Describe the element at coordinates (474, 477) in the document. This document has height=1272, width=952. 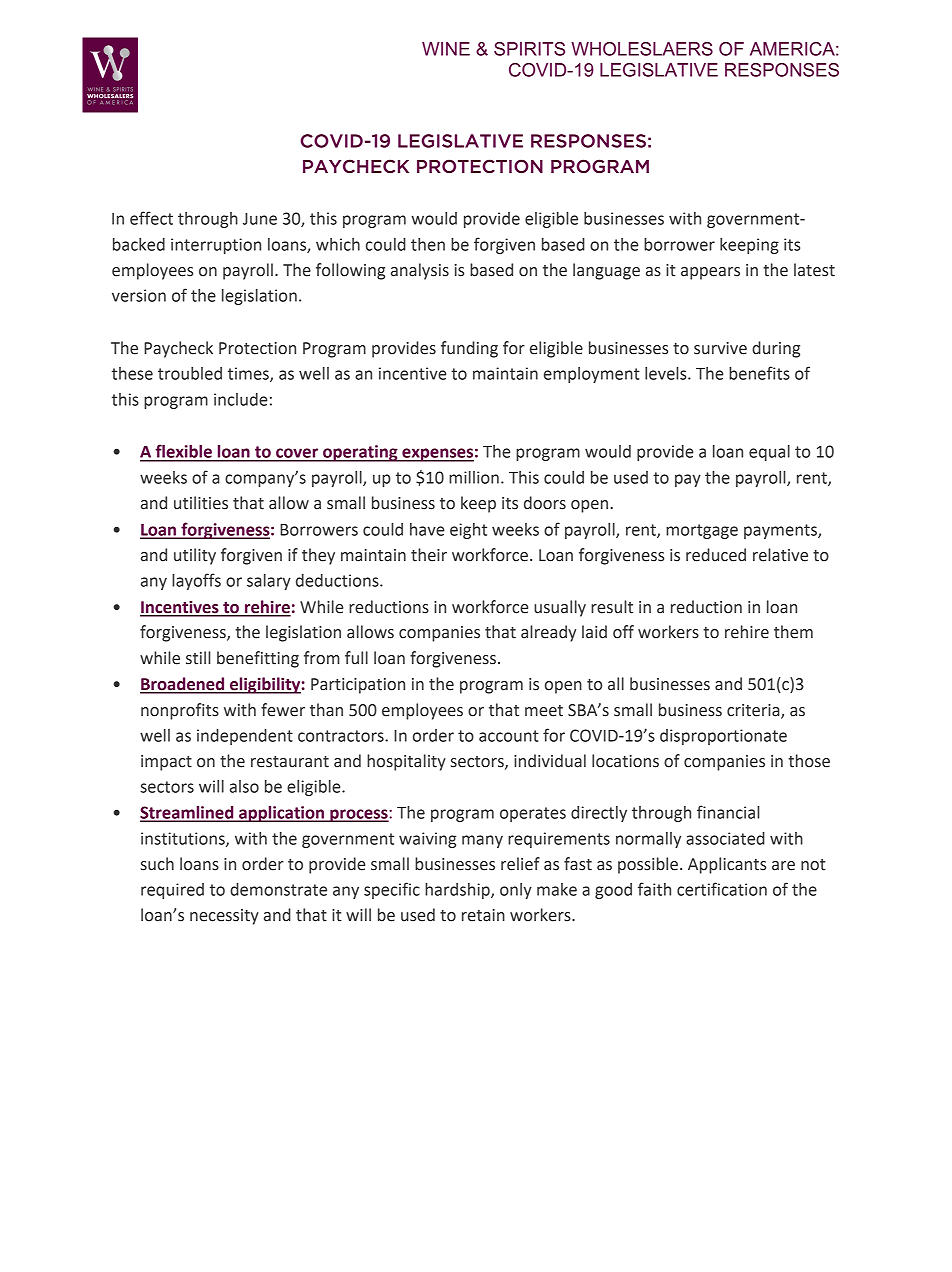
I see `million` at that location.
